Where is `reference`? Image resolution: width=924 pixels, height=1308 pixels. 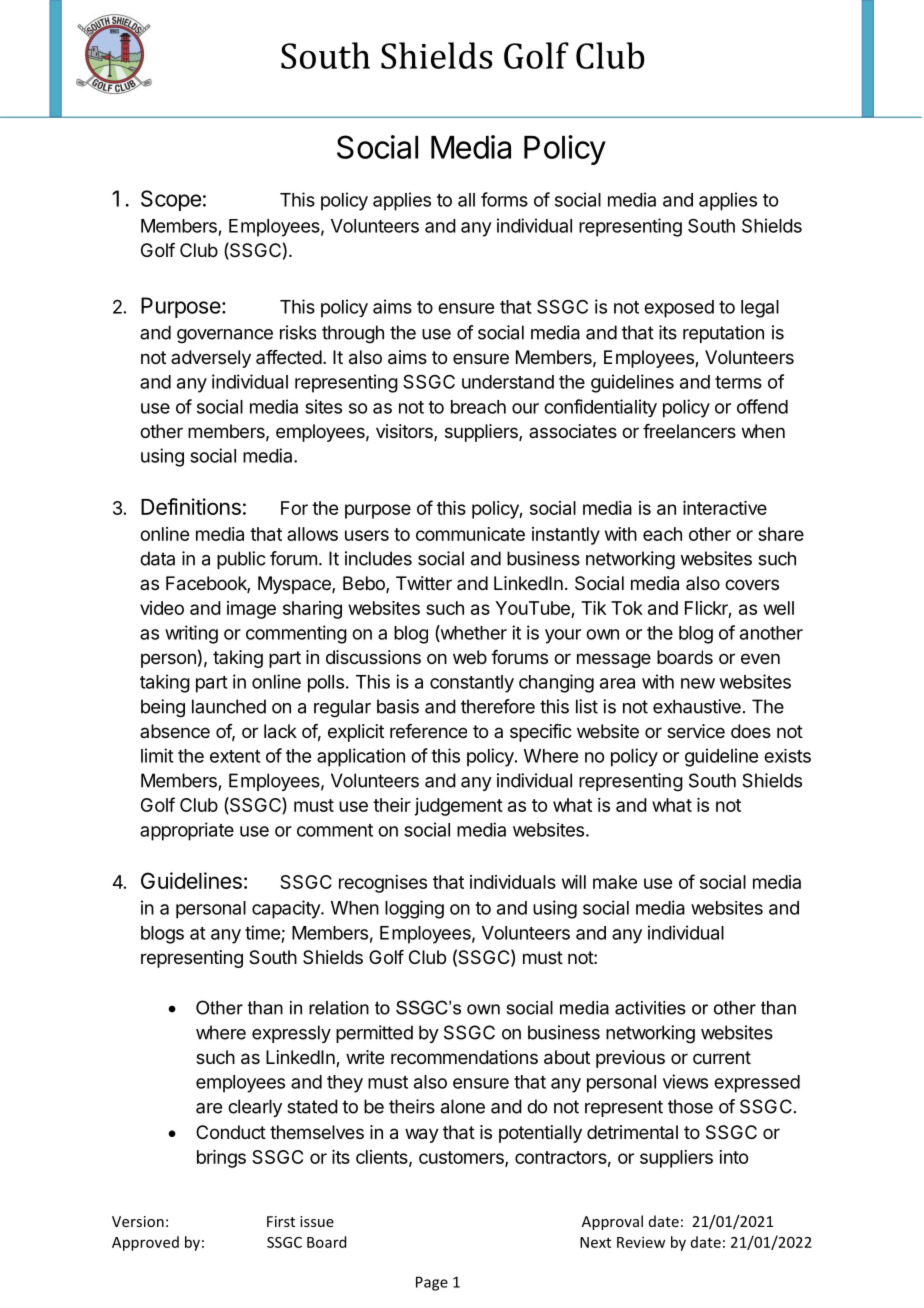 reference is located at coordinates (428, 731).
